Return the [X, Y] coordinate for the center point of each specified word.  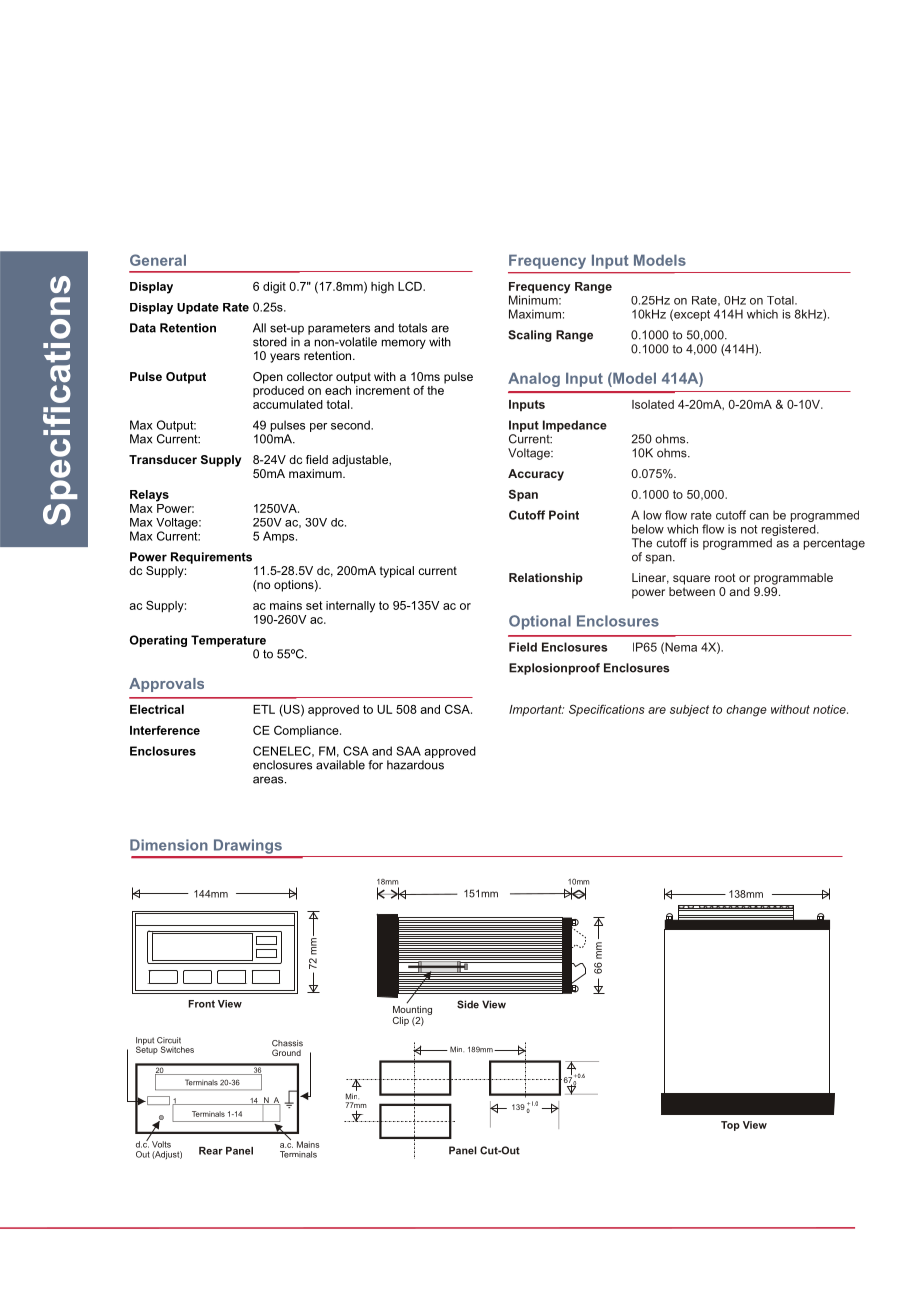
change [746, 711]
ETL [264, 709]
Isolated [653, 404]
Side [468, 1004]
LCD [411, 286]
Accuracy [536, 475]
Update [198, 308]
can [759, 516]
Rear [211, 1151]
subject [689, 711]
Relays [149, 496]
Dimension [169, 845]
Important [536, 710]
